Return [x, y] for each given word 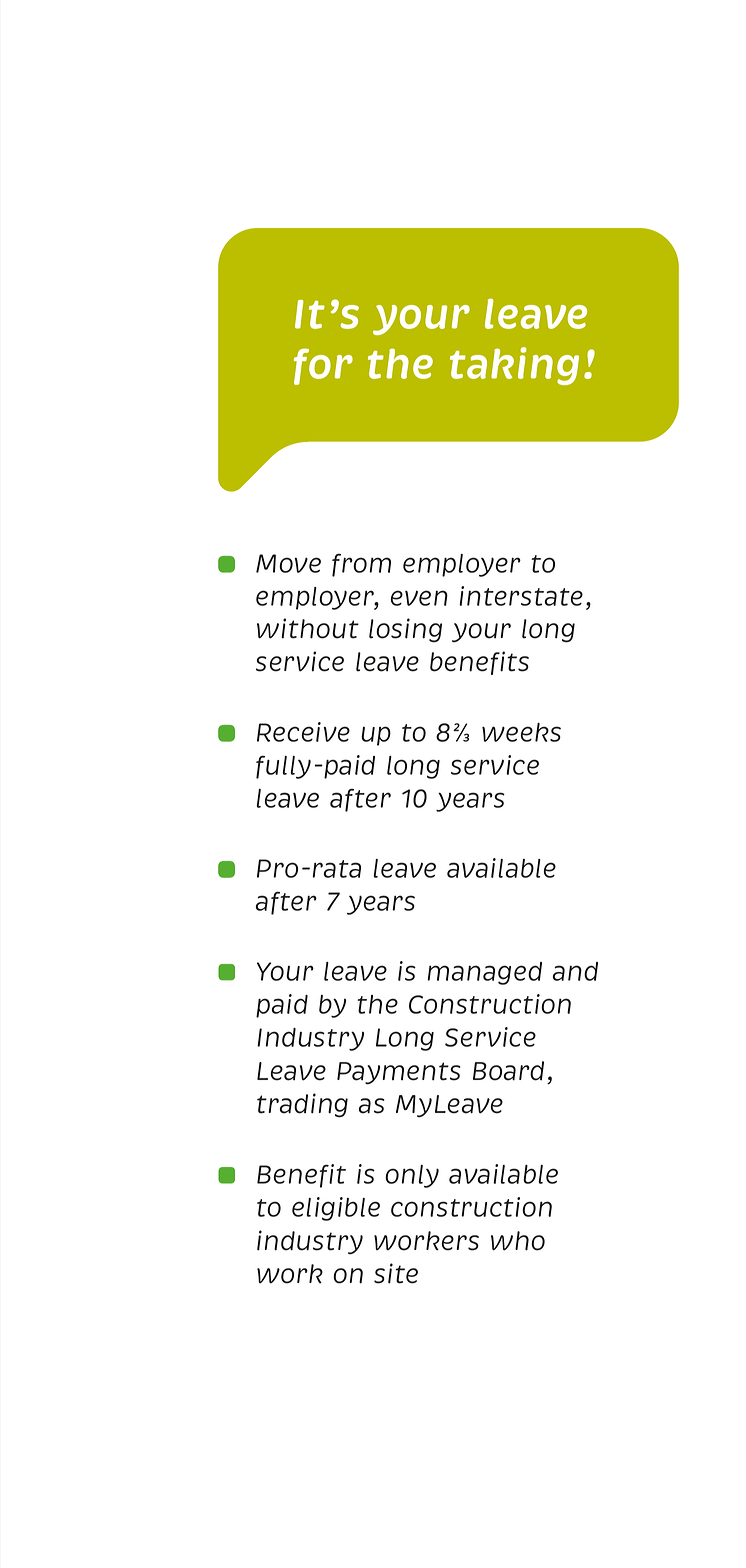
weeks [521, 732]
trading [302, 1105]
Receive [303, 732]
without [308, 628]
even [419, 598]
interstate [521, 596]
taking [514, 366]
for [323, 366]
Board [508, 1071]
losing [405, 630]
